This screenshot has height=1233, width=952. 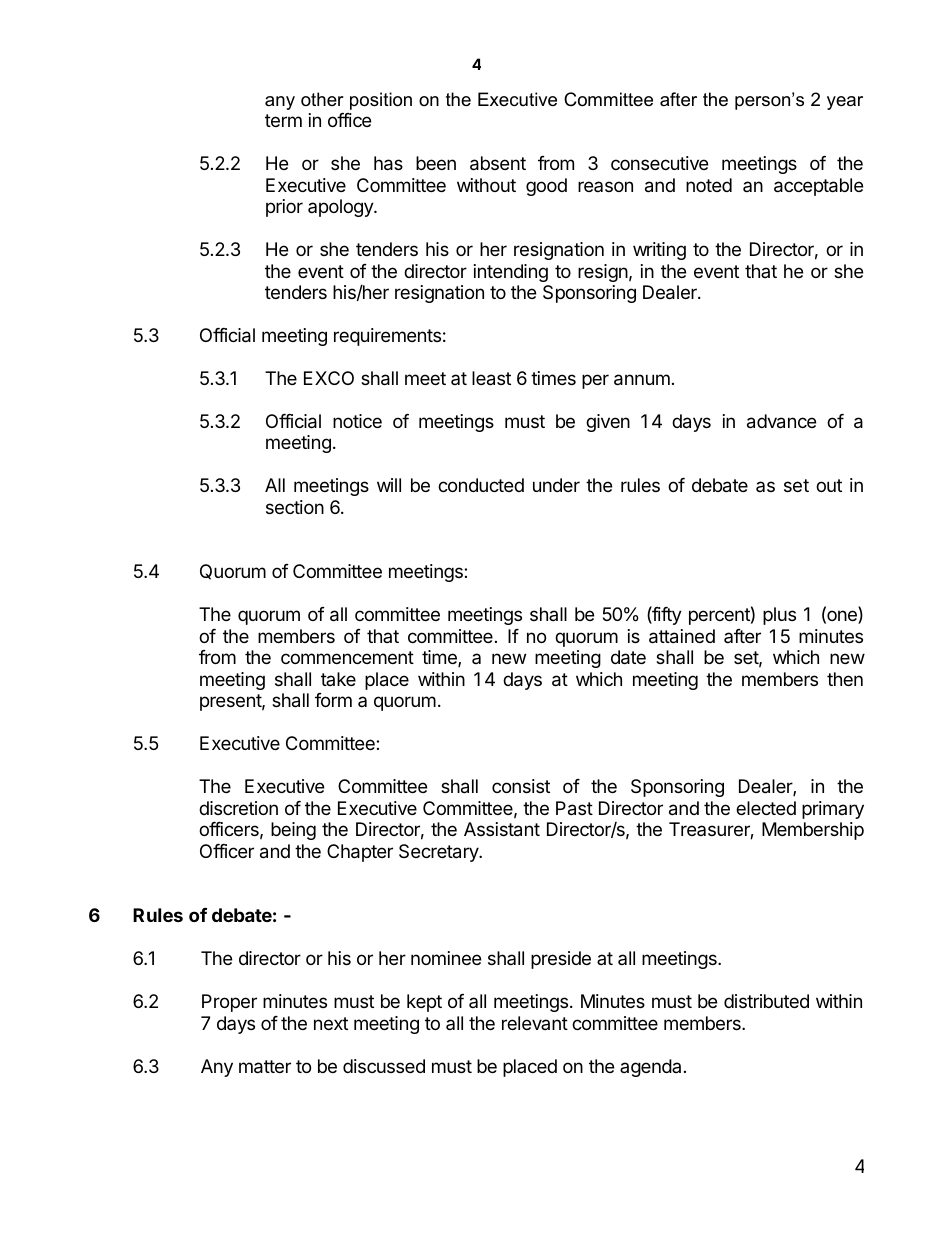 I want to click on section, so click(x=295, y=507).
